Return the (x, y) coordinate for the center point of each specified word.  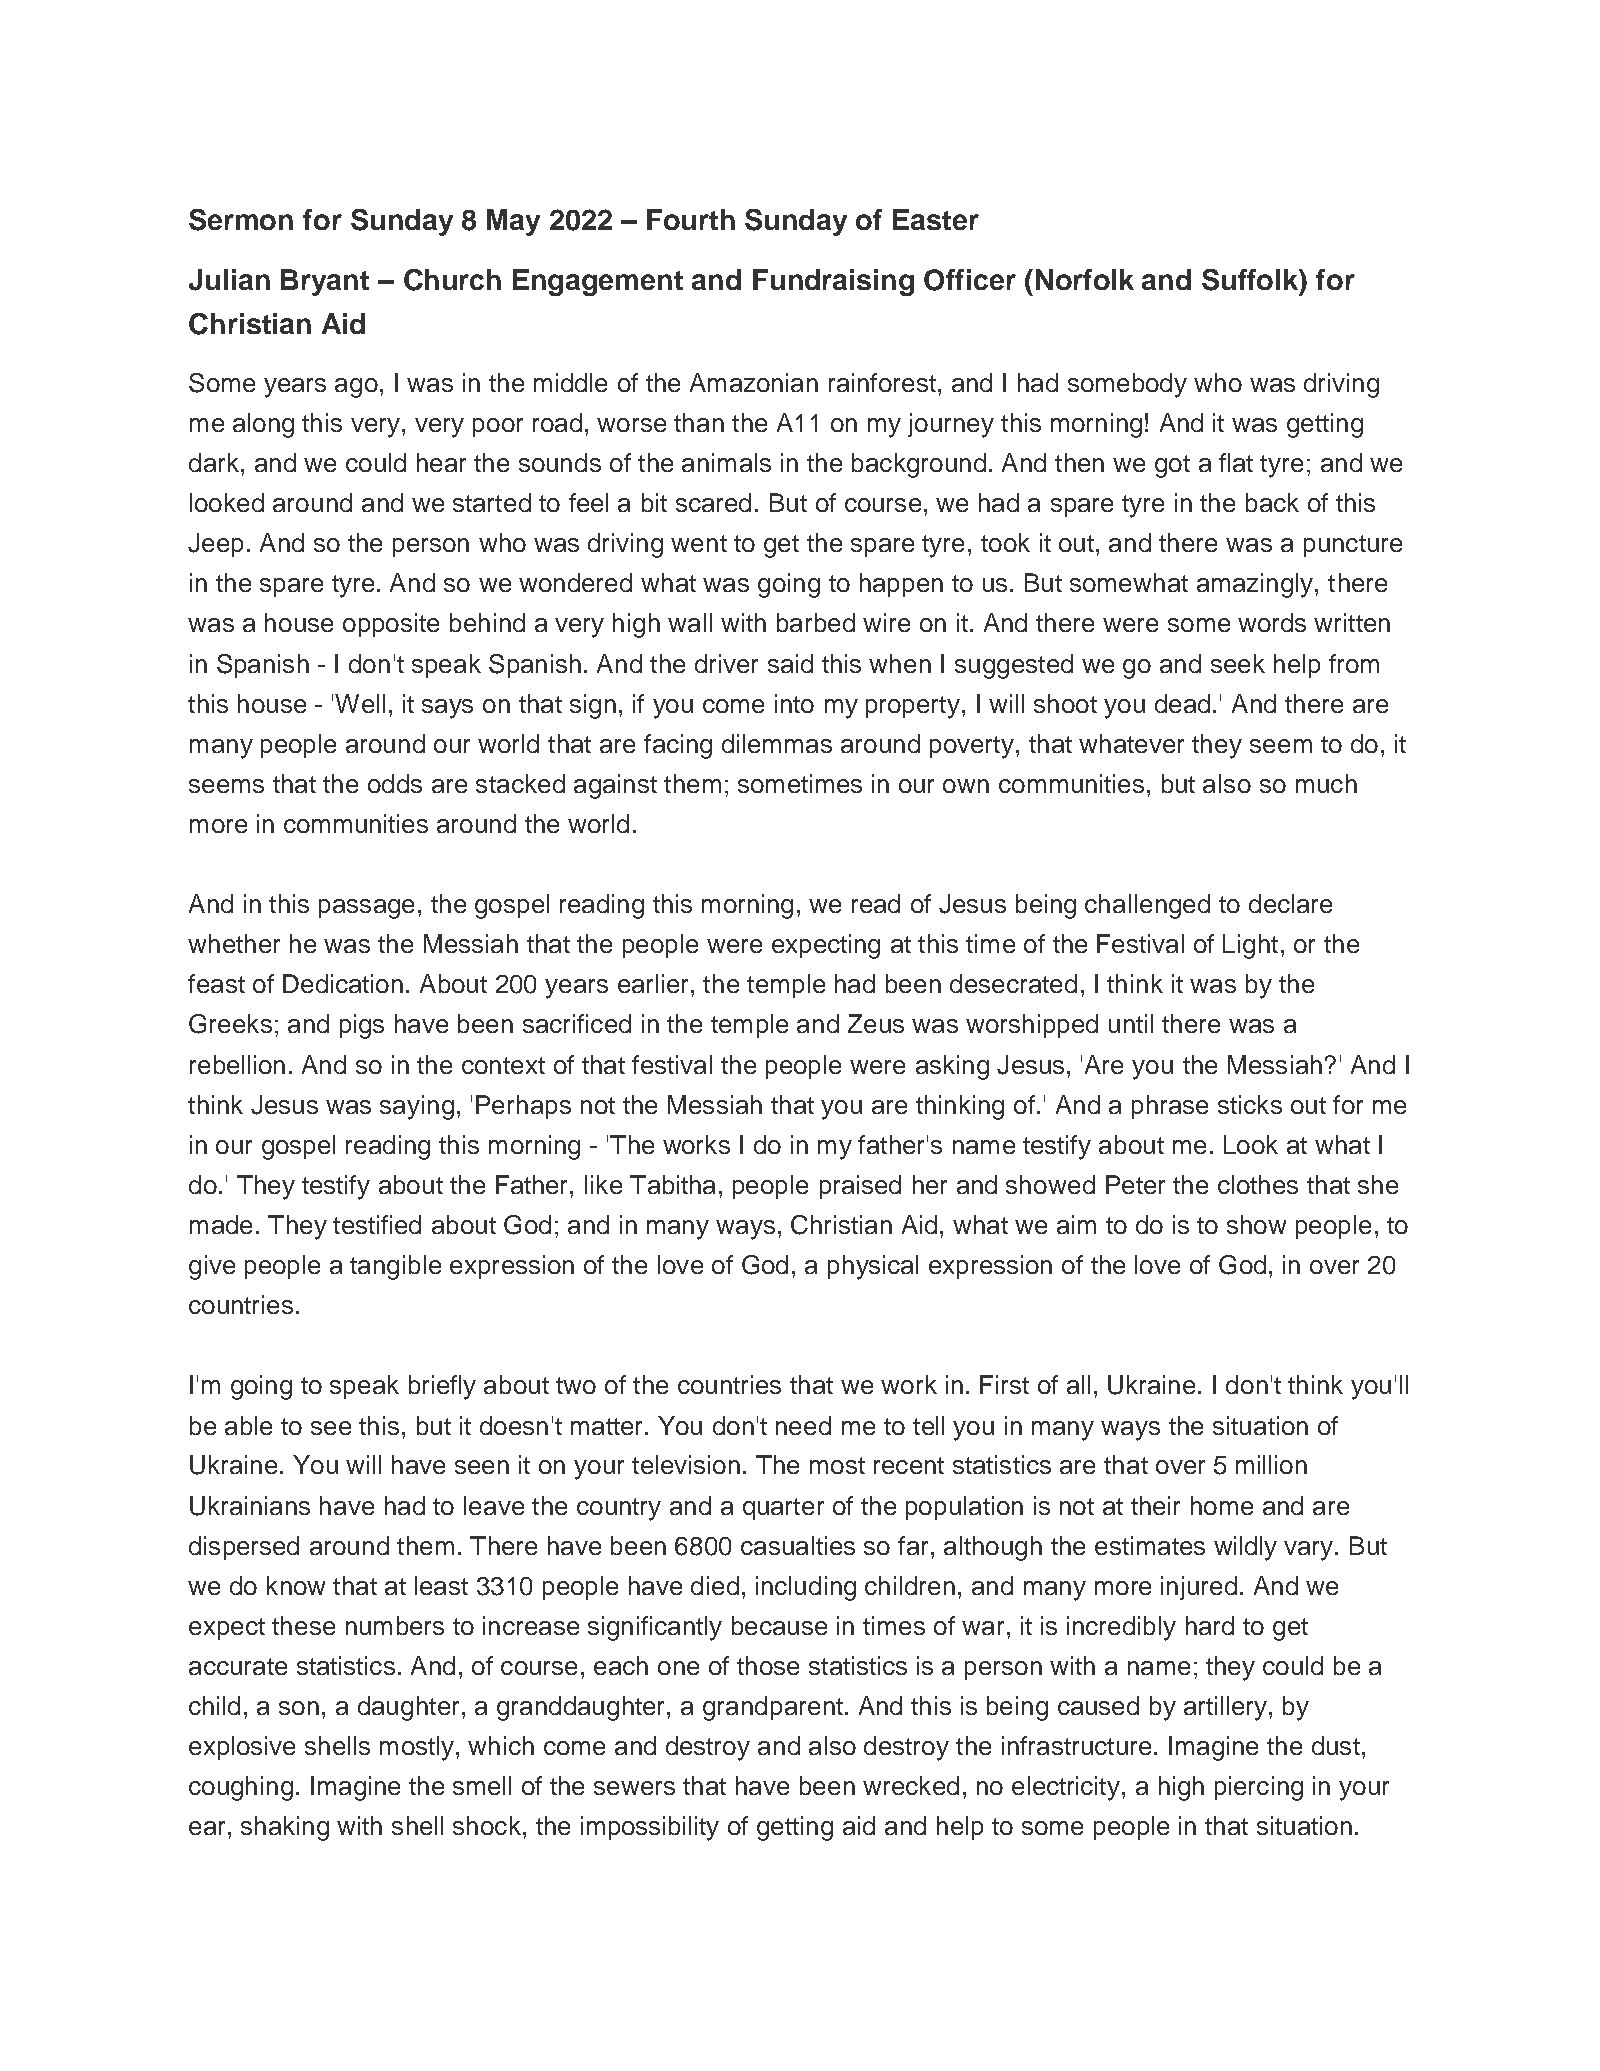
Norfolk (1085, 279)
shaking (285, 1828)
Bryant (325, 282)
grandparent (773, 1708)
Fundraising (833, 282)
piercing (1259, 1788)
